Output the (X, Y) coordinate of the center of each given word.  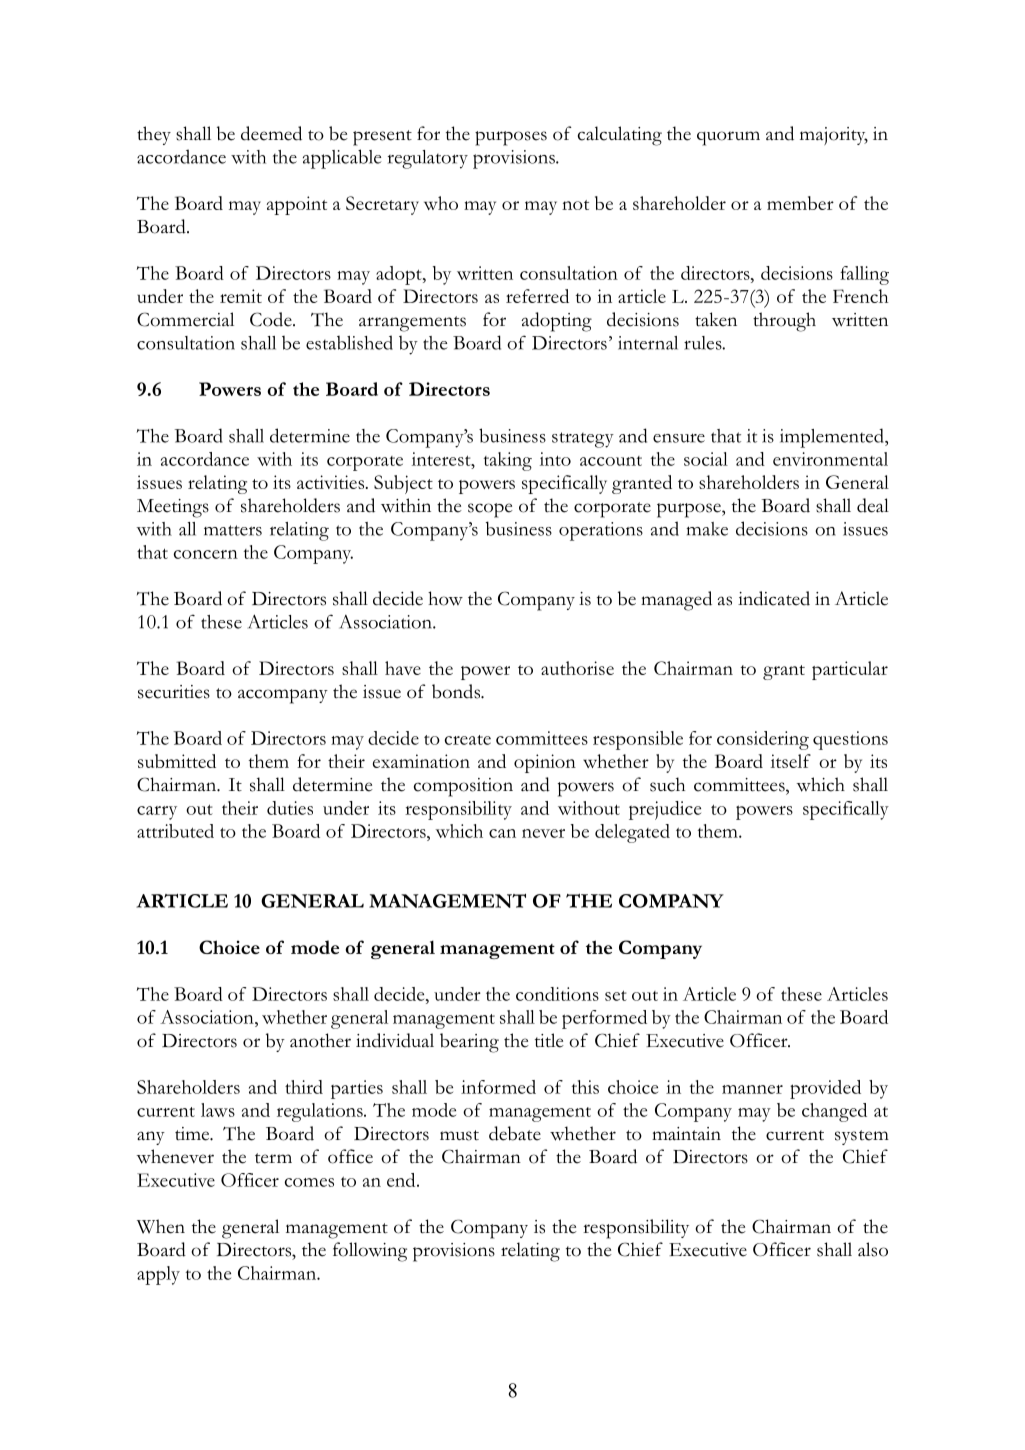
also (873, 1249)
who (441, 203)
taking (508, 461)
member (800, 203)
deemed (271, 133)
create (468, 740)
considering (763, 740)
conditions (557, 994)
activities (332, 482)
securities (174, 692)
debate (515, 1133)
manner (752, 1089)
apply (158, 1275)
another (320, 1040)
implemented (833, 438)
